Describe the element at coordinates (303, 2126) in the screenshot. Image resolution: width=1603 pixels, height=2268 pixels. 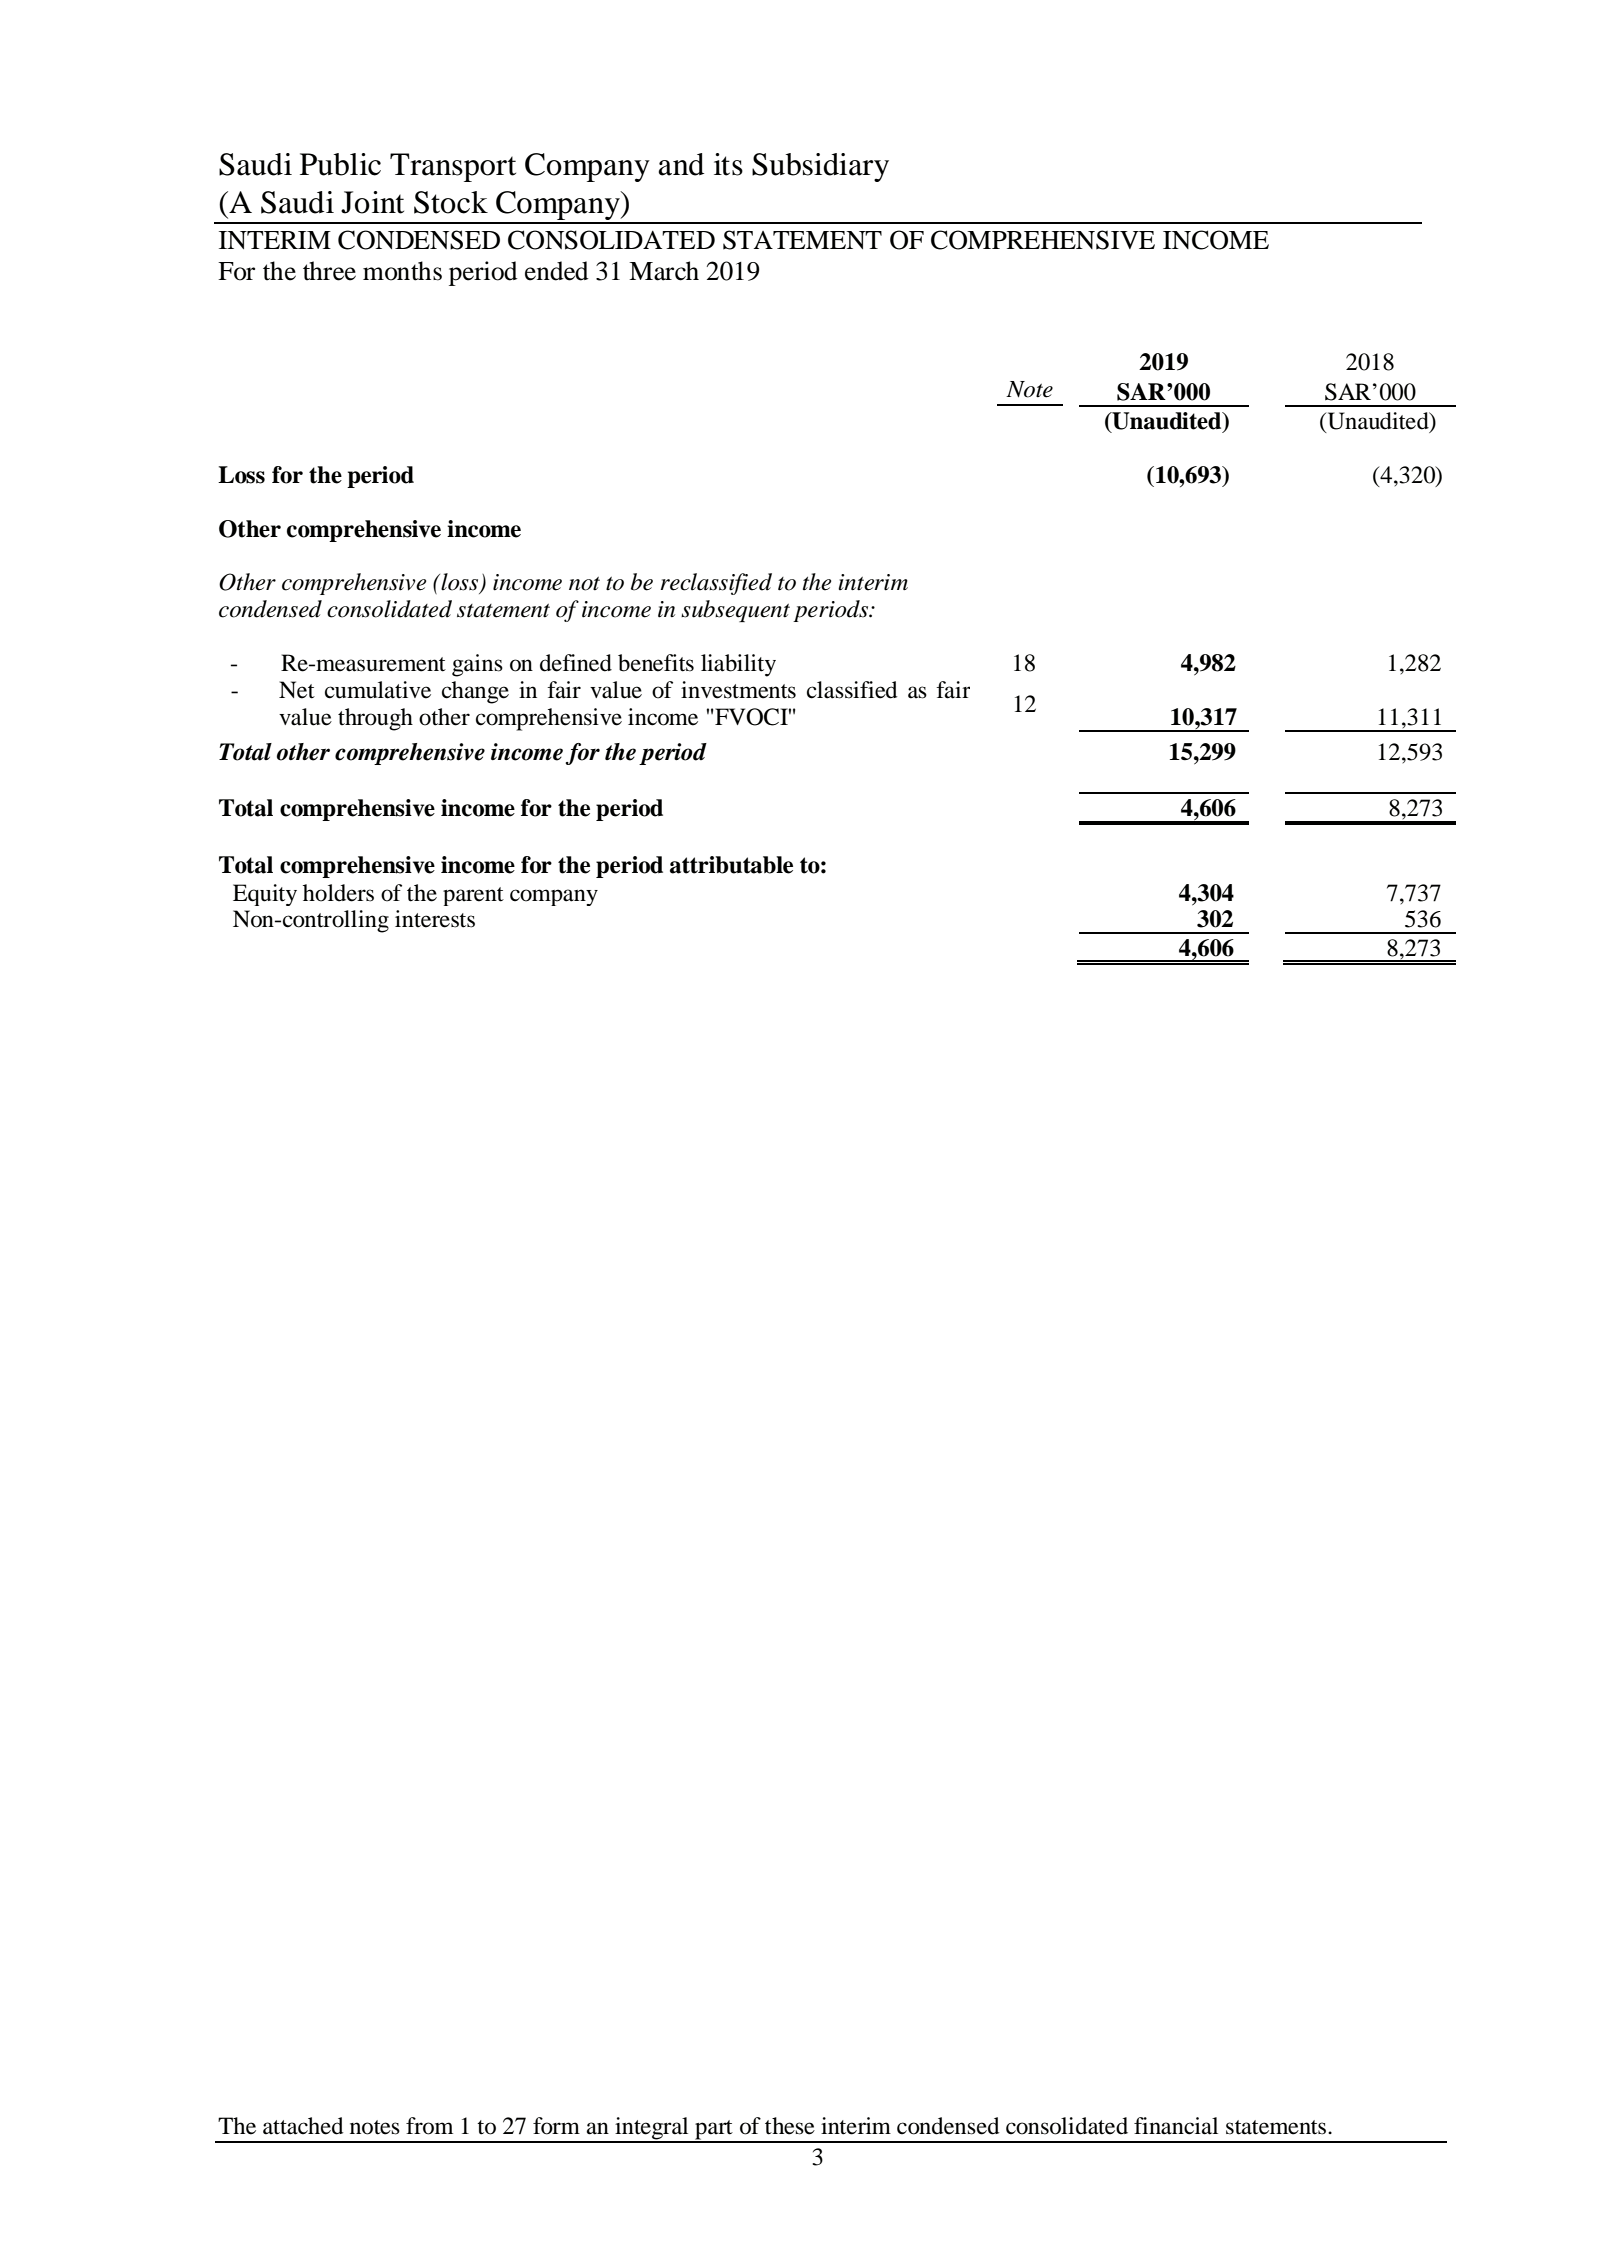
I see `attached` at that location.
